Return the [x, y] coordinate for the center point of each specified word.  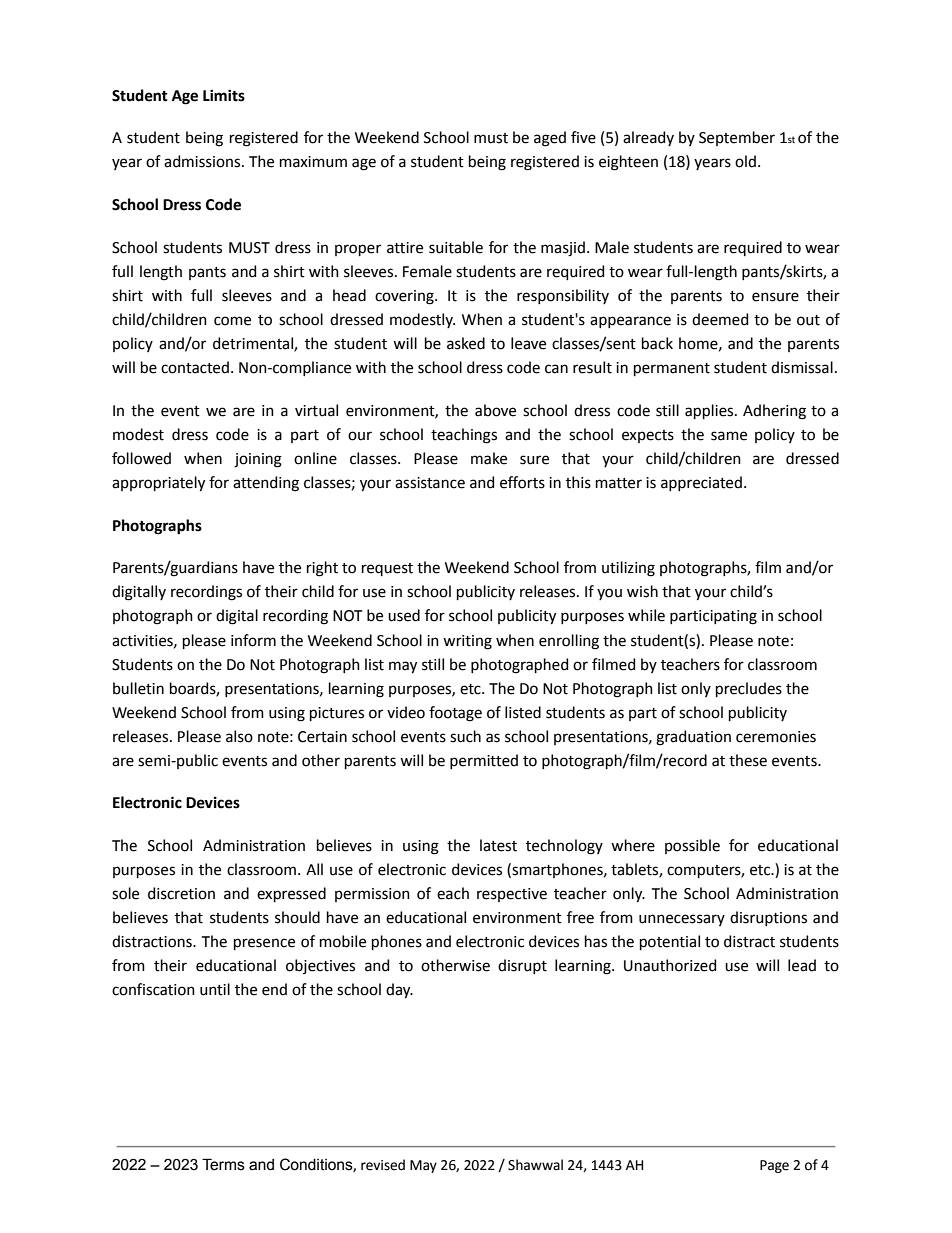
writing [467, 642]
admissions [203, 161]
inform [253, 640]
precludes [749, 689]
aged [550, 139]
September [737, 138]
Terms [223, 1164]
